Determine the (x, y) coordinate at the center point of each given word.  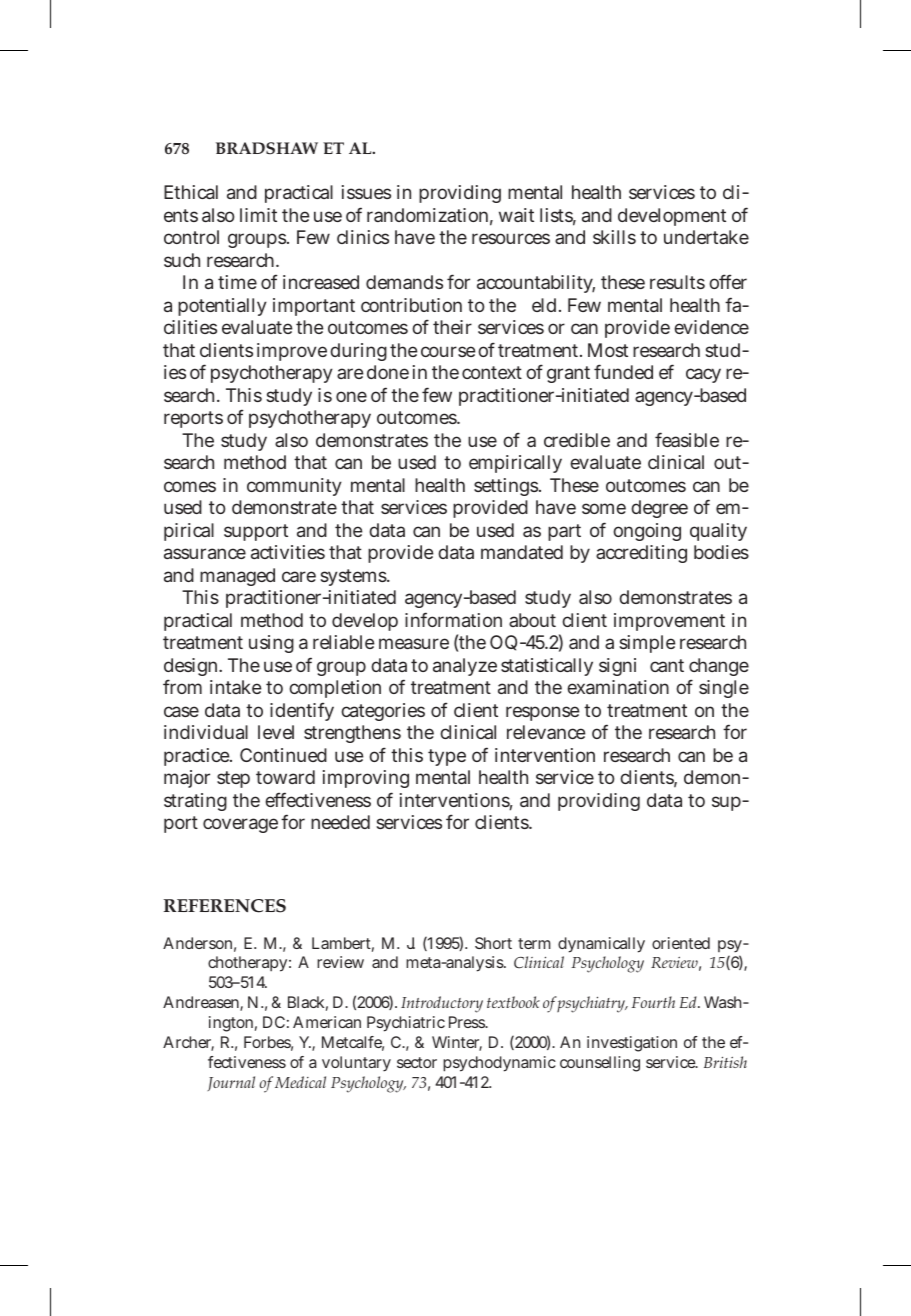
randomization (427, 215)
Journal (231, 1083)
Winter (457, 1043)
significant (641, 667)
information (453, 619)
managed (237, 577)
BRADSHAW (267, 148)
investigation (632, 1044)
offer (728, 281)
